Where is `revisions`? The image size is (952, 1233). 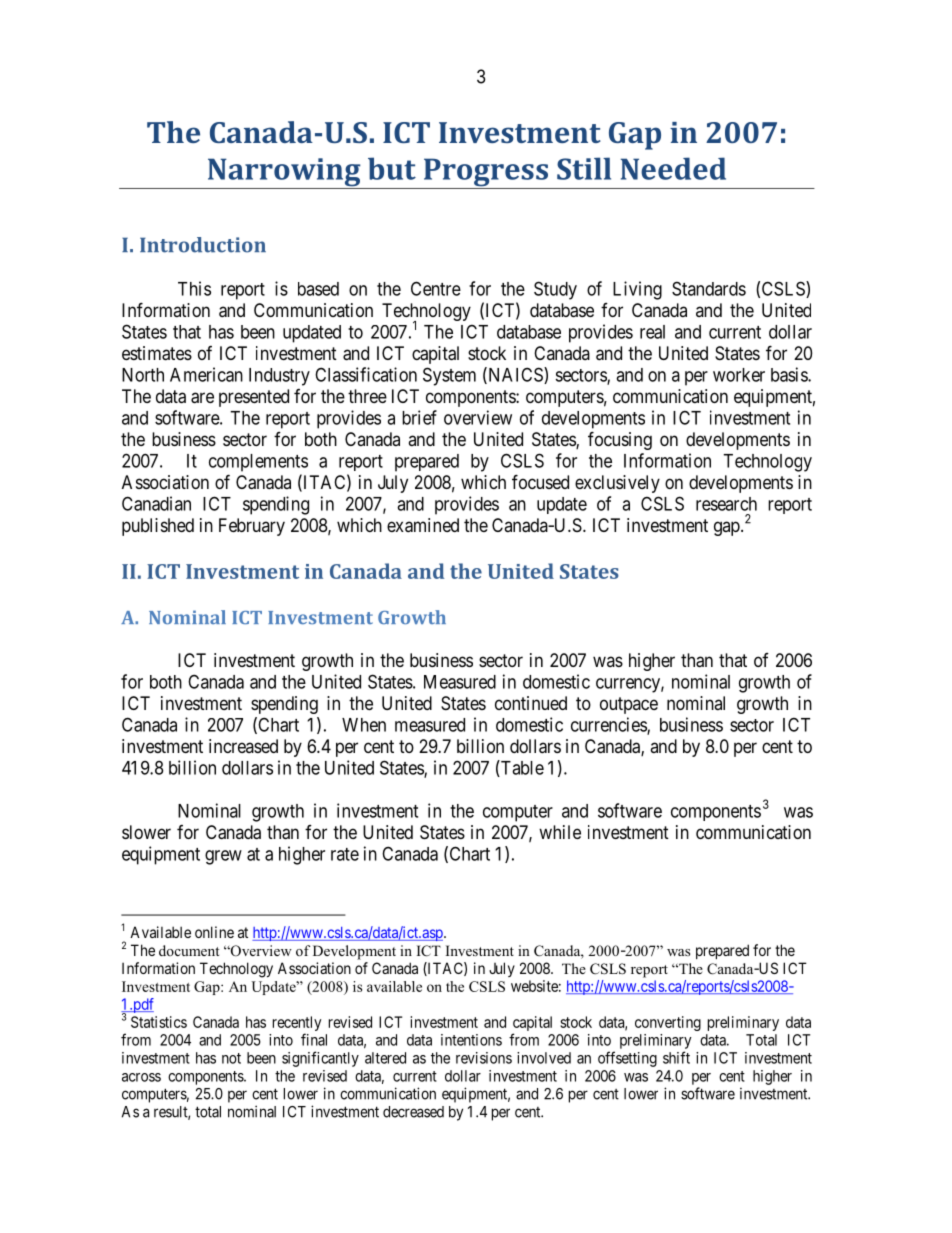 revisions is located at coordinates (484, 1058).
